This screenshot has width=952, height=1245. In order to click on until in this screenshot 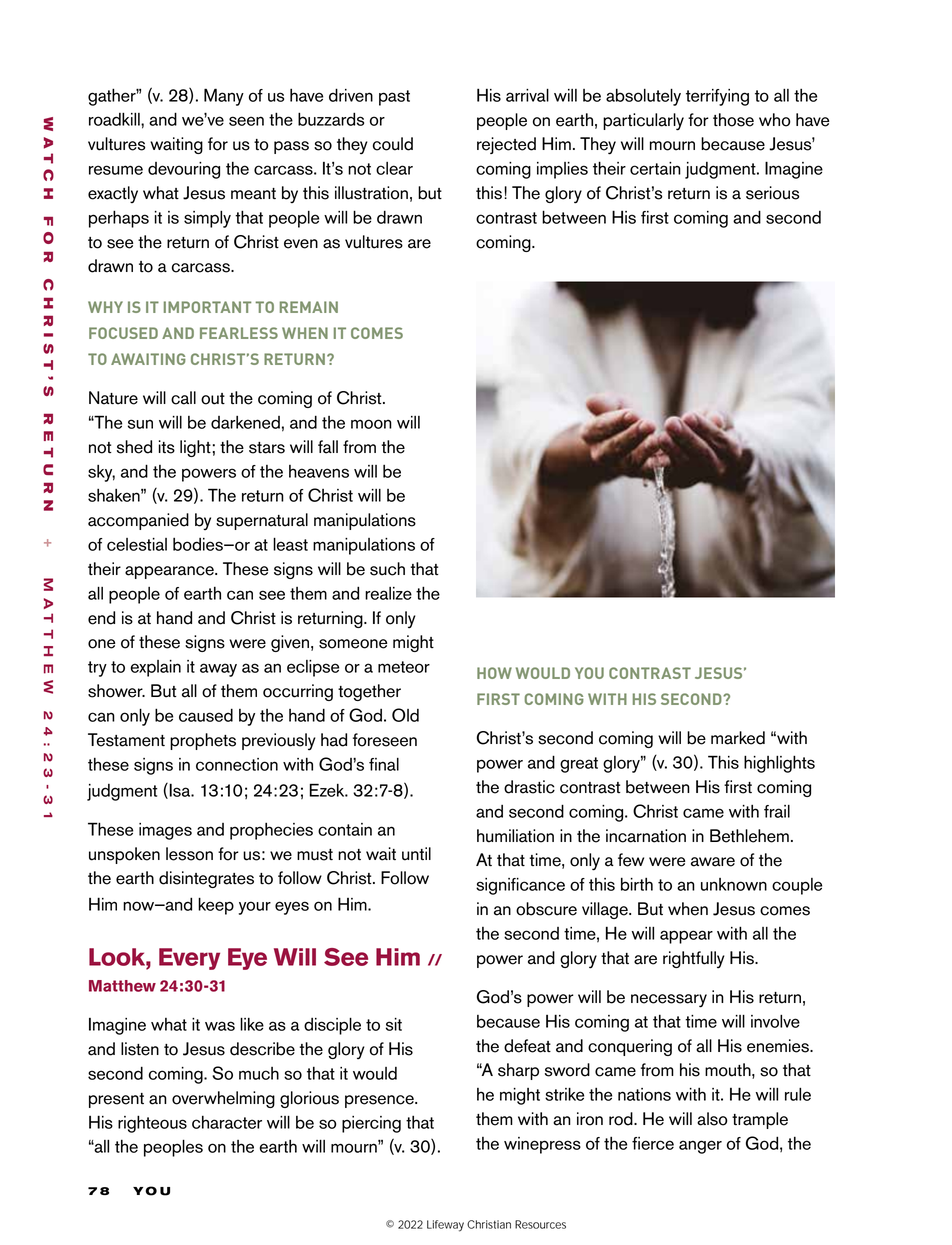, I will do `click(416, 854)`.
